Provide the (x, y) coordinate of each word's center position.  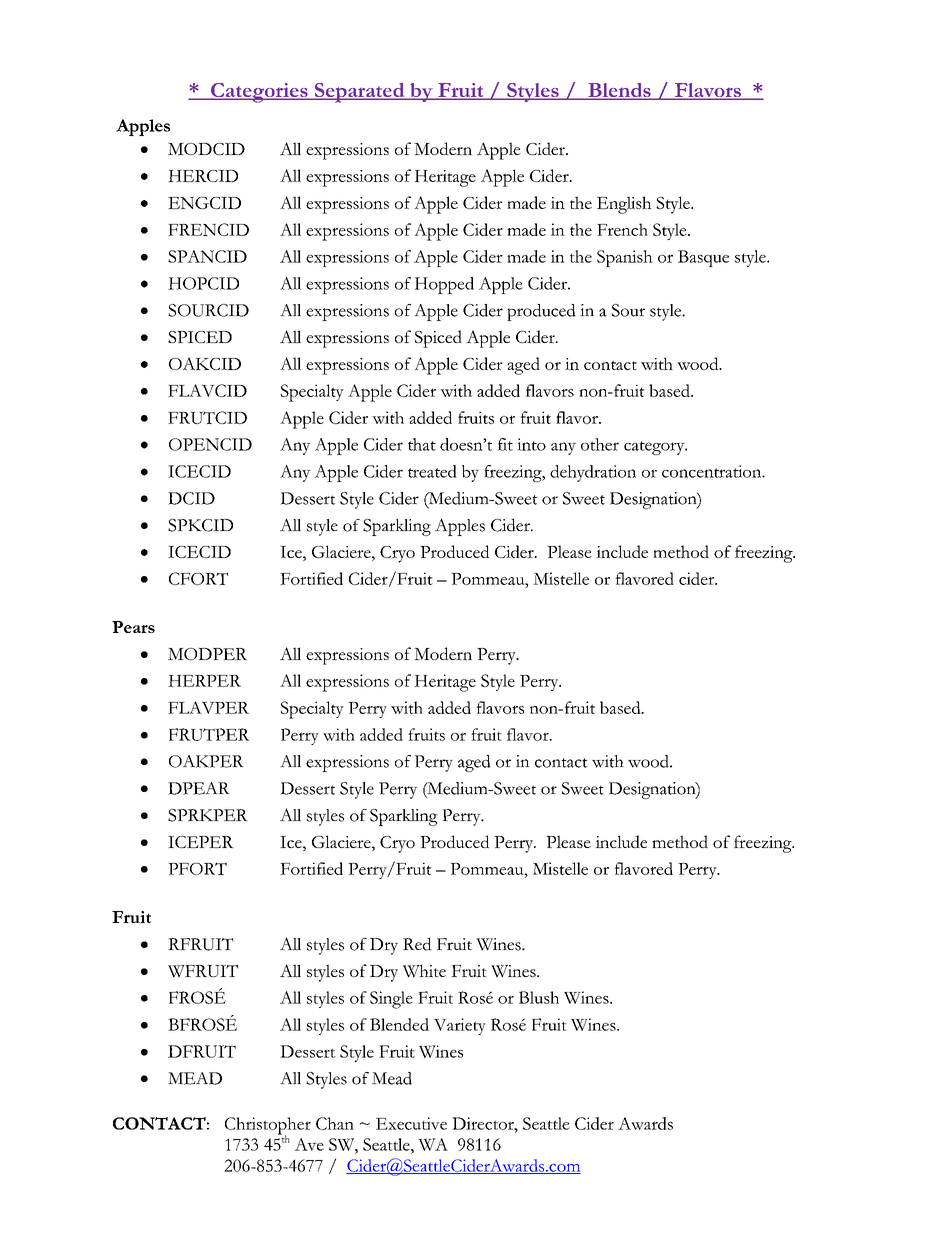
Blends (619, 91)
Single (391, 1000)
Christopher (268, 1127)
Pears (133, 627)
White (424, 971)
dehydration (593, 473)
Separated (359, 93)
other (600, 444)
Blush (539, 997)
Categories (259, 93)
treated (432, 471)
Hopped (444, 285)
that (422, 444)
